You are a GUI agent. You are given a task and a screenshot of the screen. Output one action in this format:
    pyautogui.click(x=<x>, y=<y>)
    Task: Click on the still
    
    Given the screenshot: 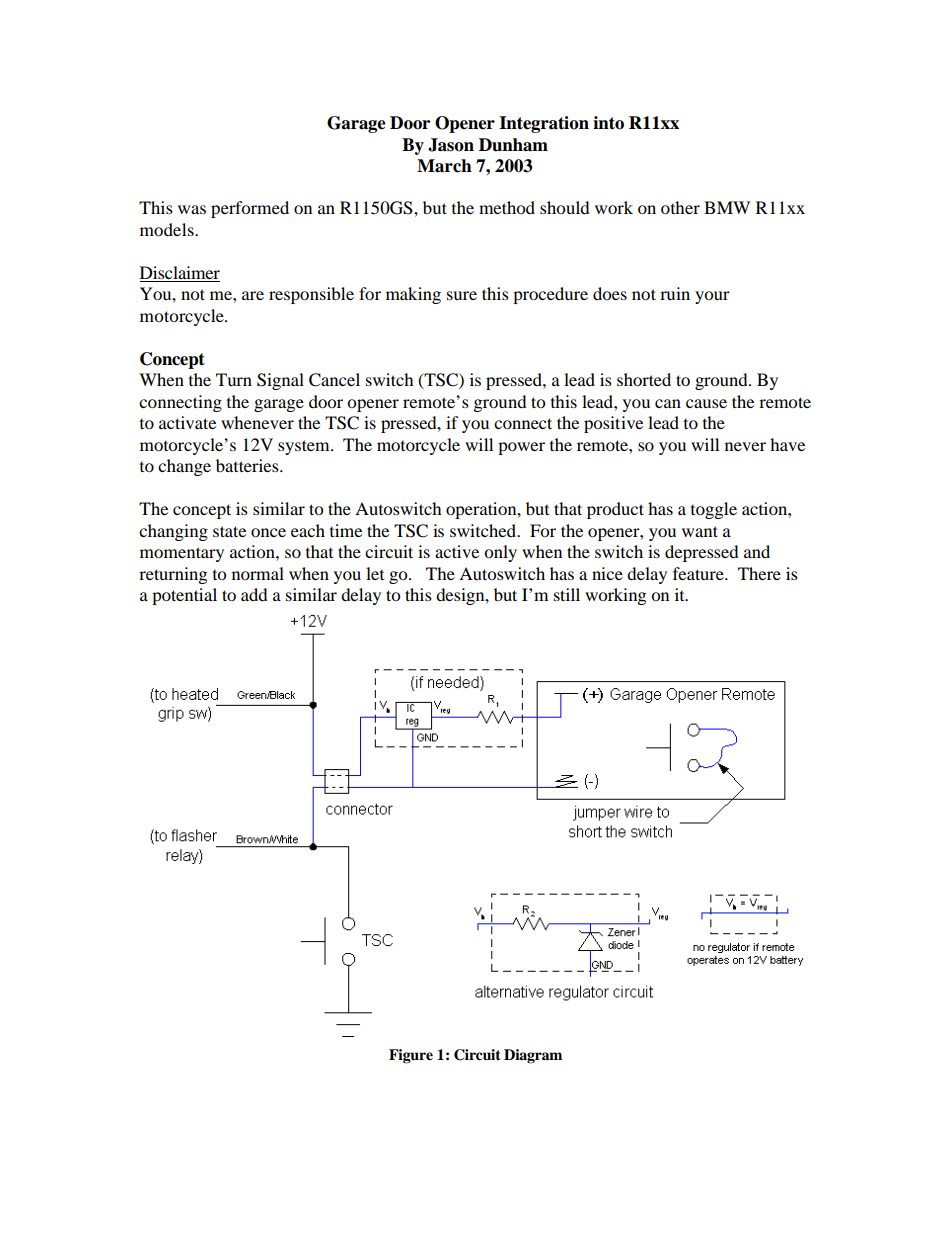 What is the action you would take?
    pyautogui.click(x=567, y=594)
